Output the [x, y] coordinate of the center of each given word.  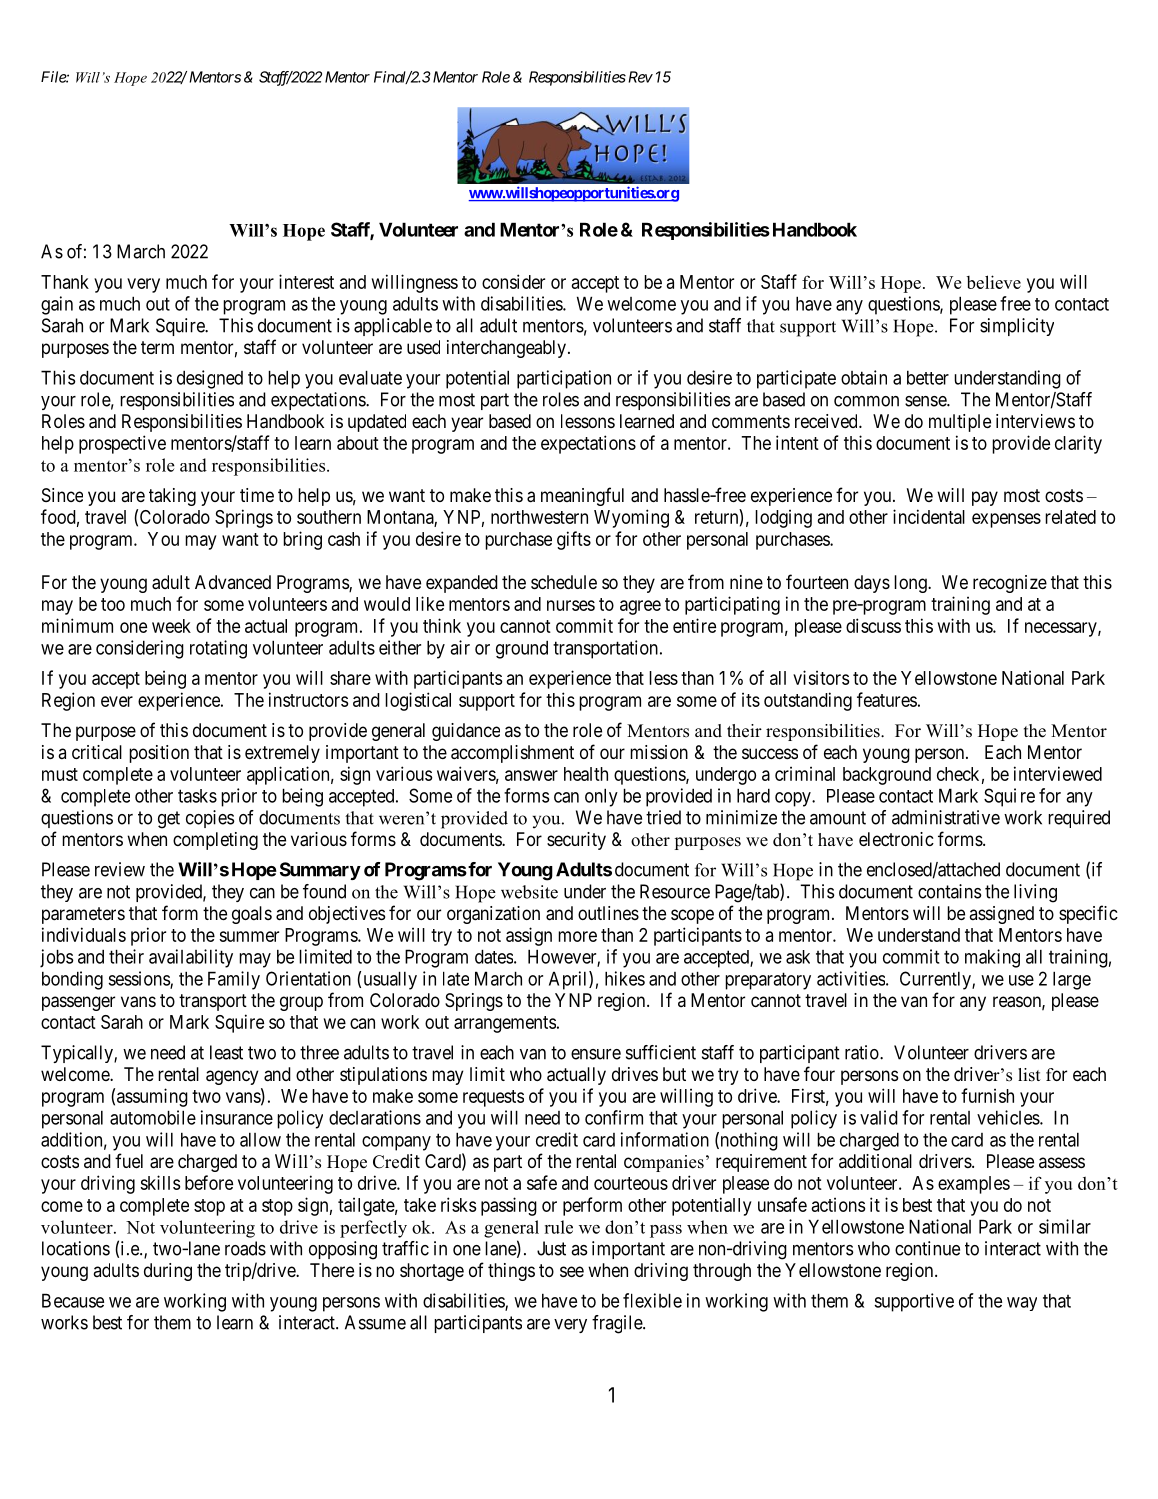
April [569, 980]
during [168, 1272]
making [992, 958]
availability [191, 958]
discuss [873, 625]
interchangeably [506, 349]
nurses [571, 605]
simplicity [1017, 327]
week [171, 626]
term [157, 347]
